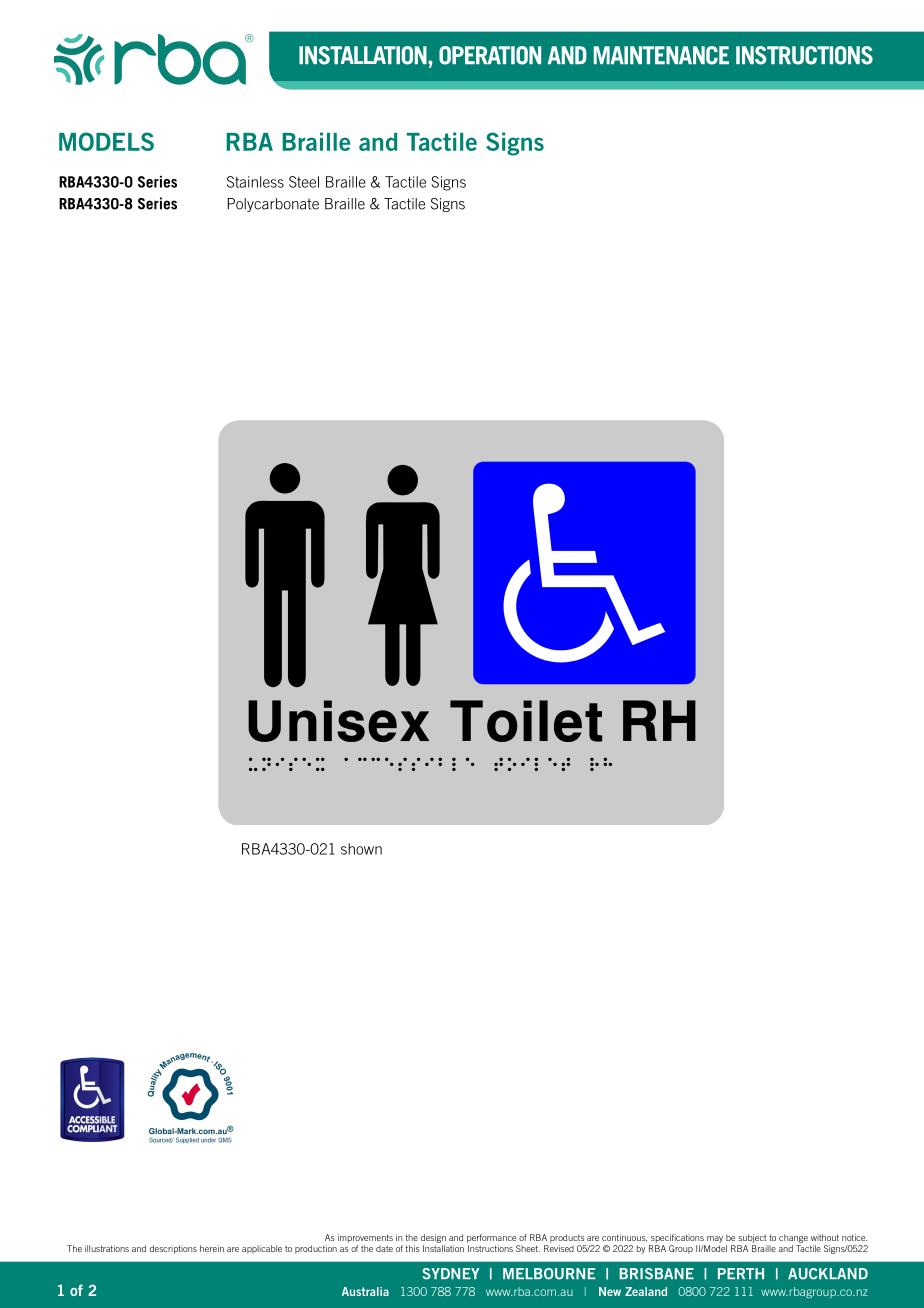 The width and height of the page is (924, 1308). I want to click on OPERATION, so click(490, 55).
